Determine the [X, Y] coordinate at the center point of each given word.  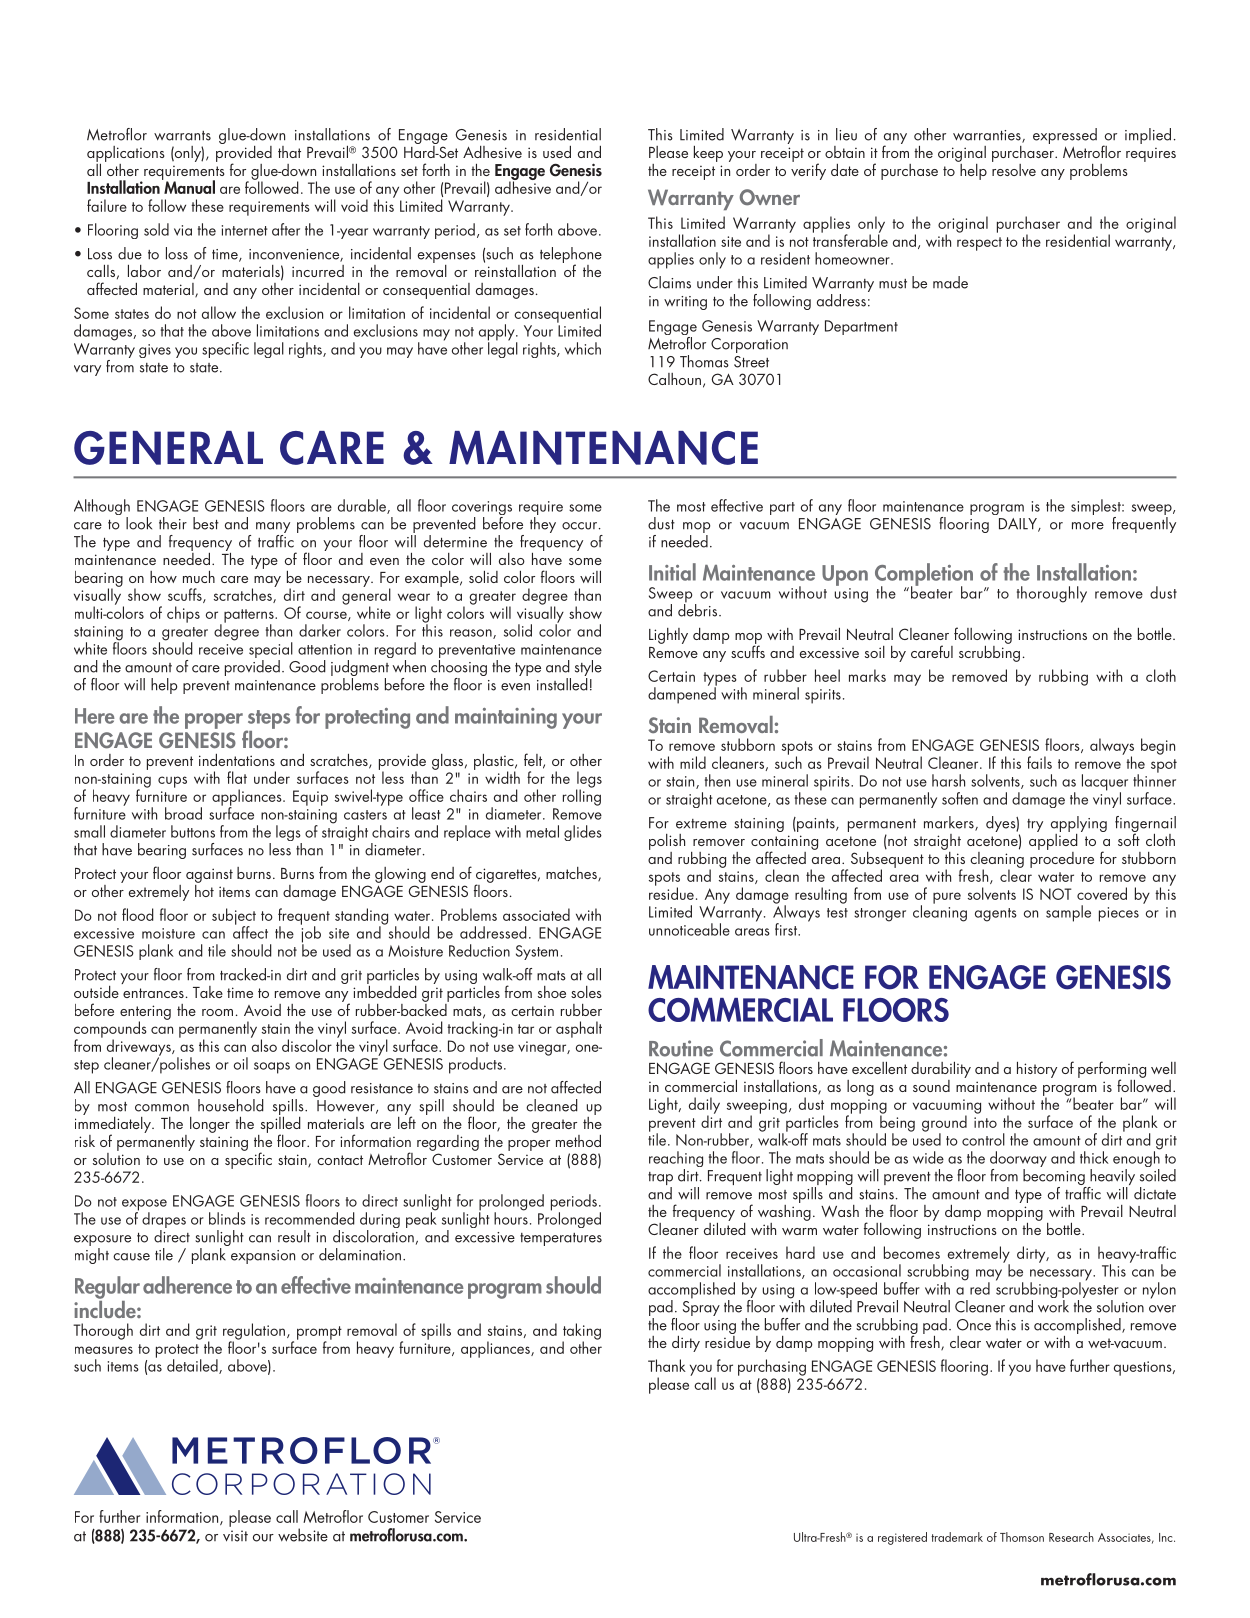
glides [583, 833]
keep [708, 154]
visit [235, 1536]
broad [183, 813]
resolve [1014, 168]
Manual [188, 186]
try [1035, 825]
